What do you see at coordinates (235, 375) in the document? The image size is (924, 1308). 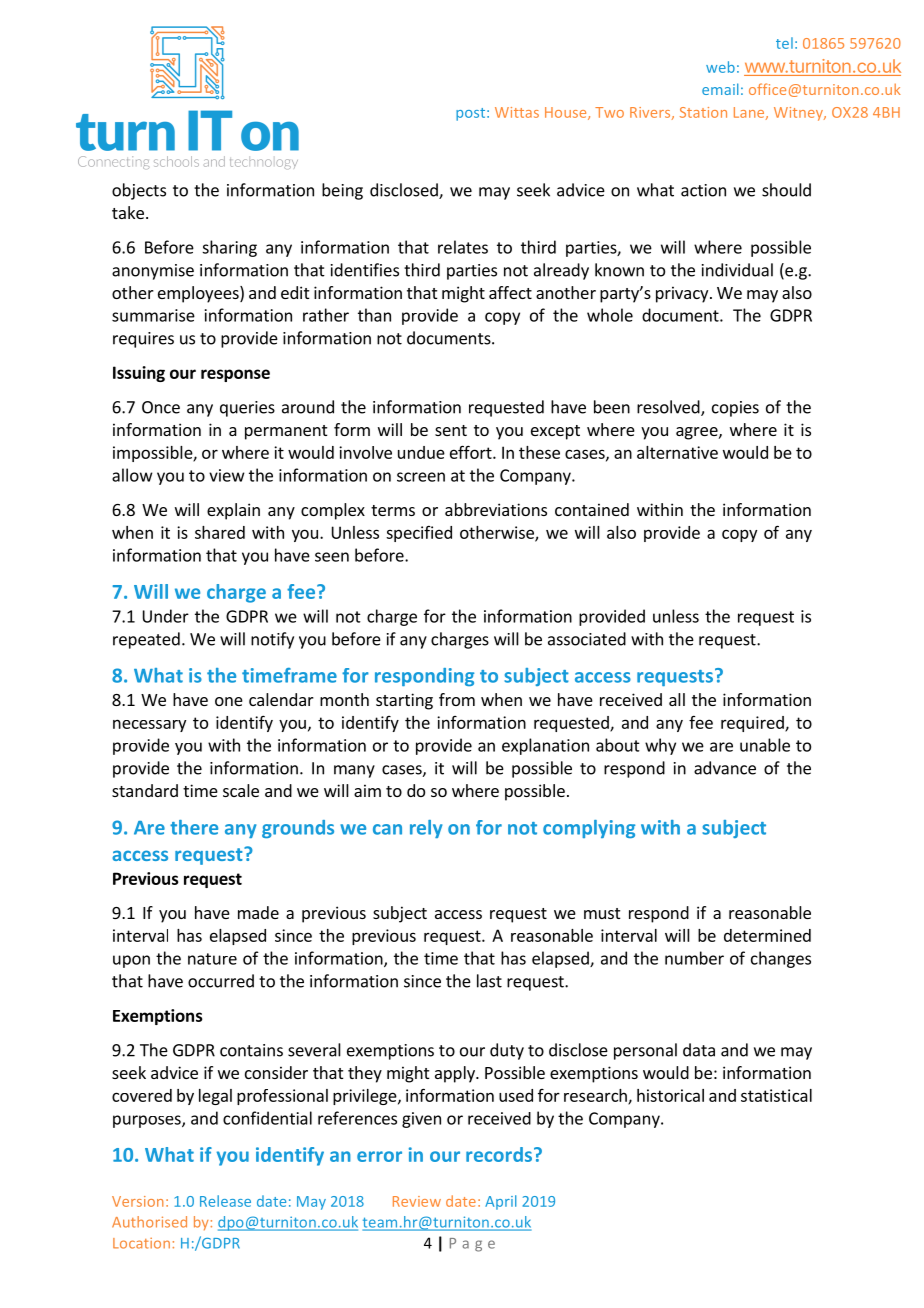 I see `response` at bounding box center [235, 375].
